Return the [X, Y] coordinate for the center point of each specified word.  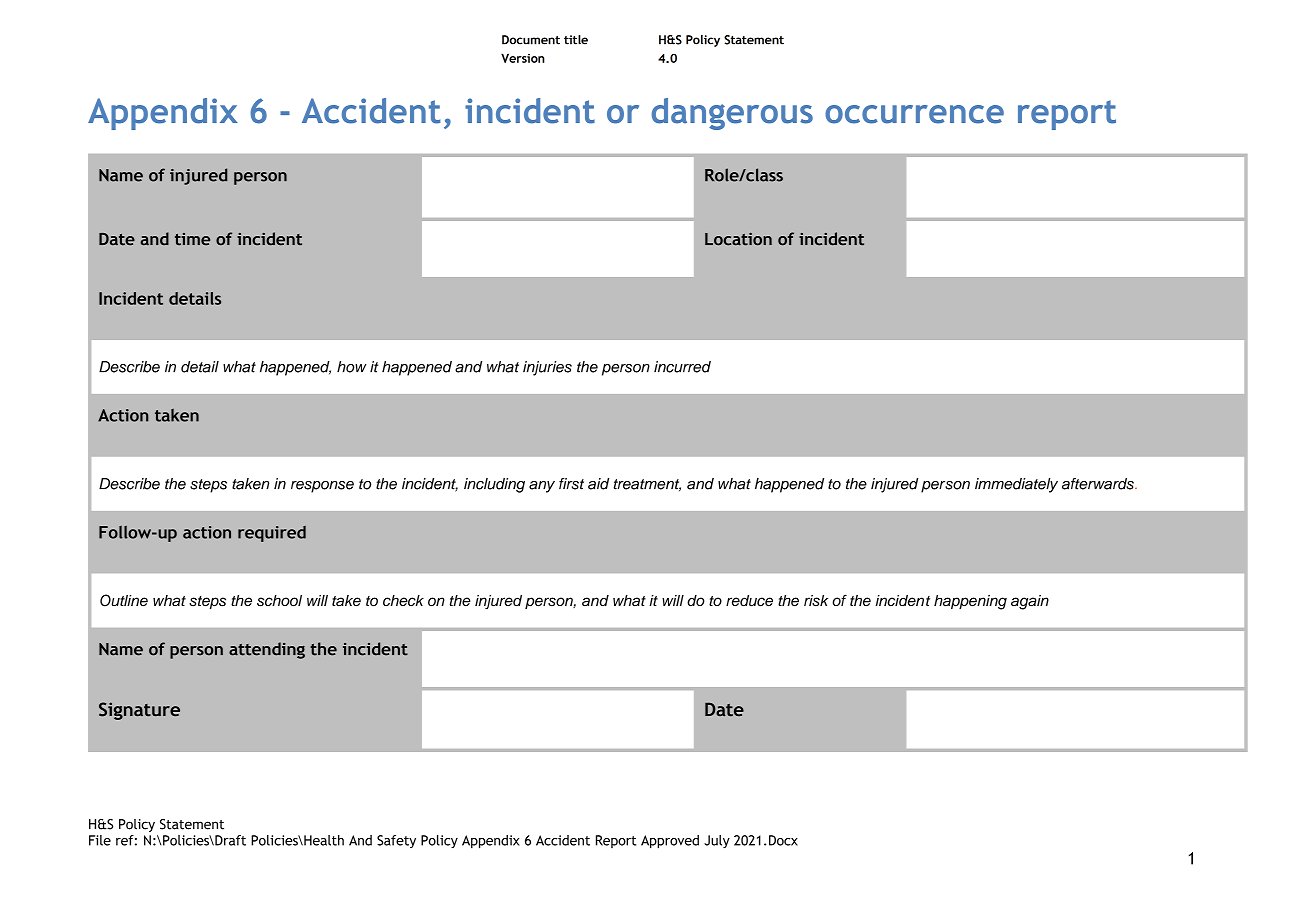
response [322, 487]
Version [523, 58]
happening [970, 602]
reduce [749, 601]
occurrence [914, 114]
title [576, 40]
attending [267, 650]
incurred [682, 367]
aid [598, 484]
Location [738, 239]
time [192, 239]
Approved [670, 842]
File [100, 840]
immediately [1016, 485]
